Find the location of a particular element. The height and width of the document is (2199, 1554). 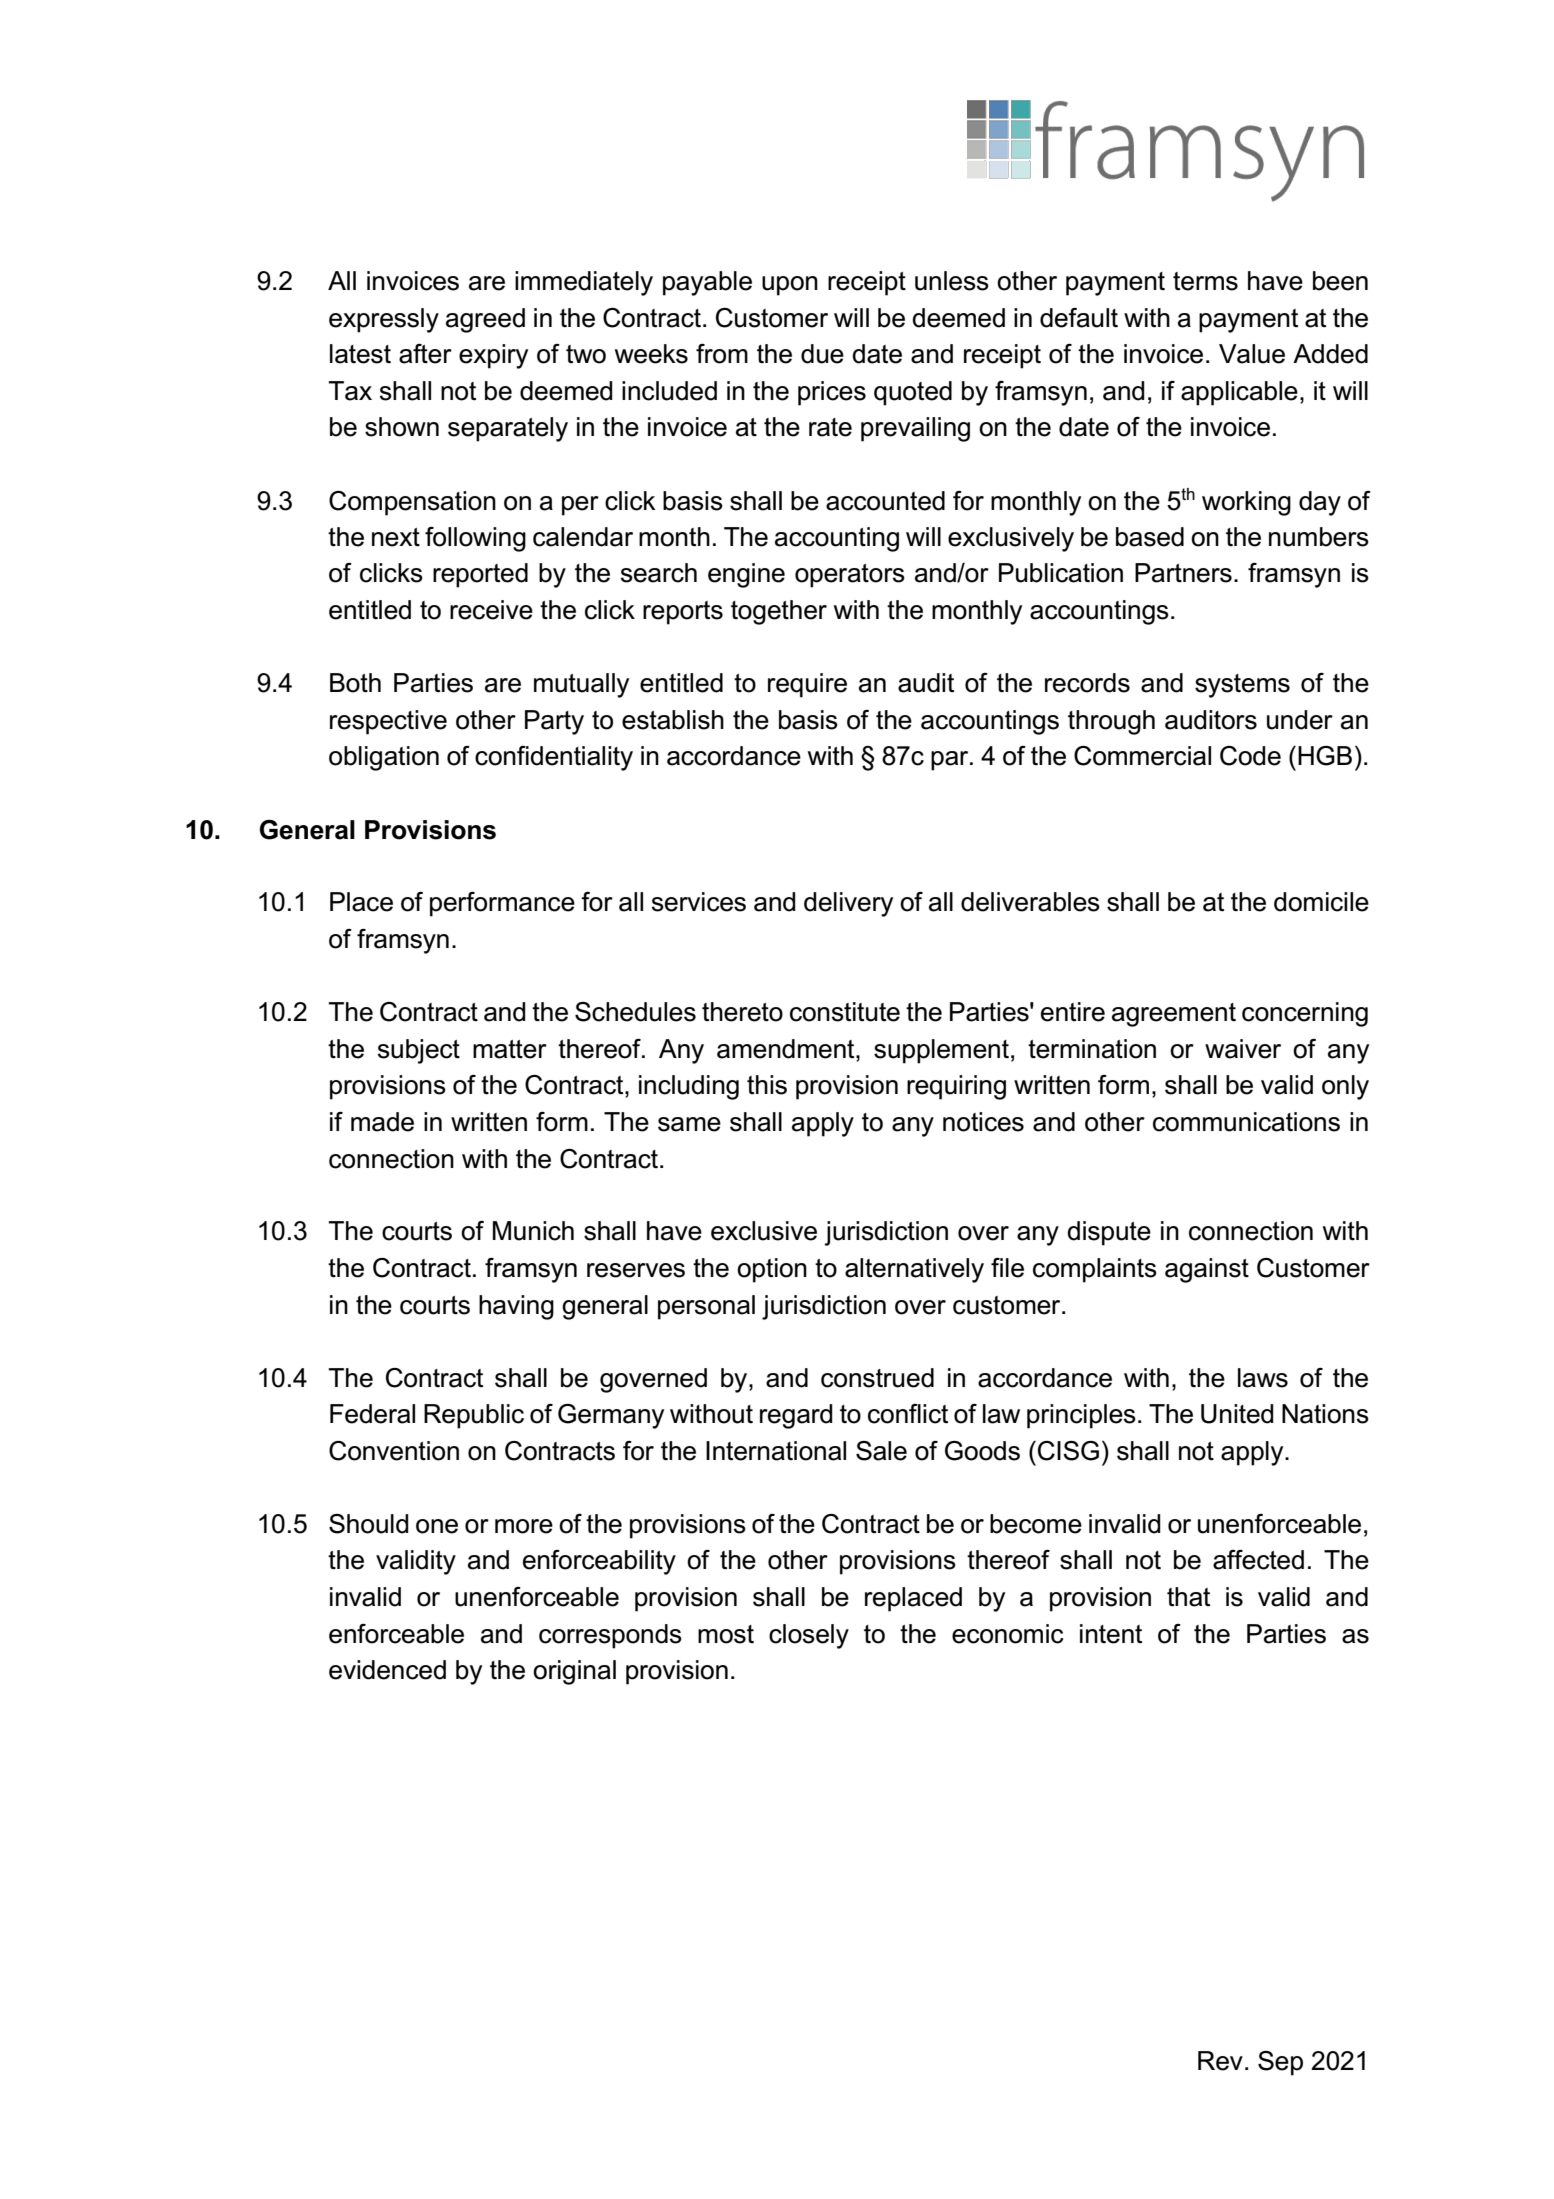

evidenced is located at coordinates (387, 1670).
